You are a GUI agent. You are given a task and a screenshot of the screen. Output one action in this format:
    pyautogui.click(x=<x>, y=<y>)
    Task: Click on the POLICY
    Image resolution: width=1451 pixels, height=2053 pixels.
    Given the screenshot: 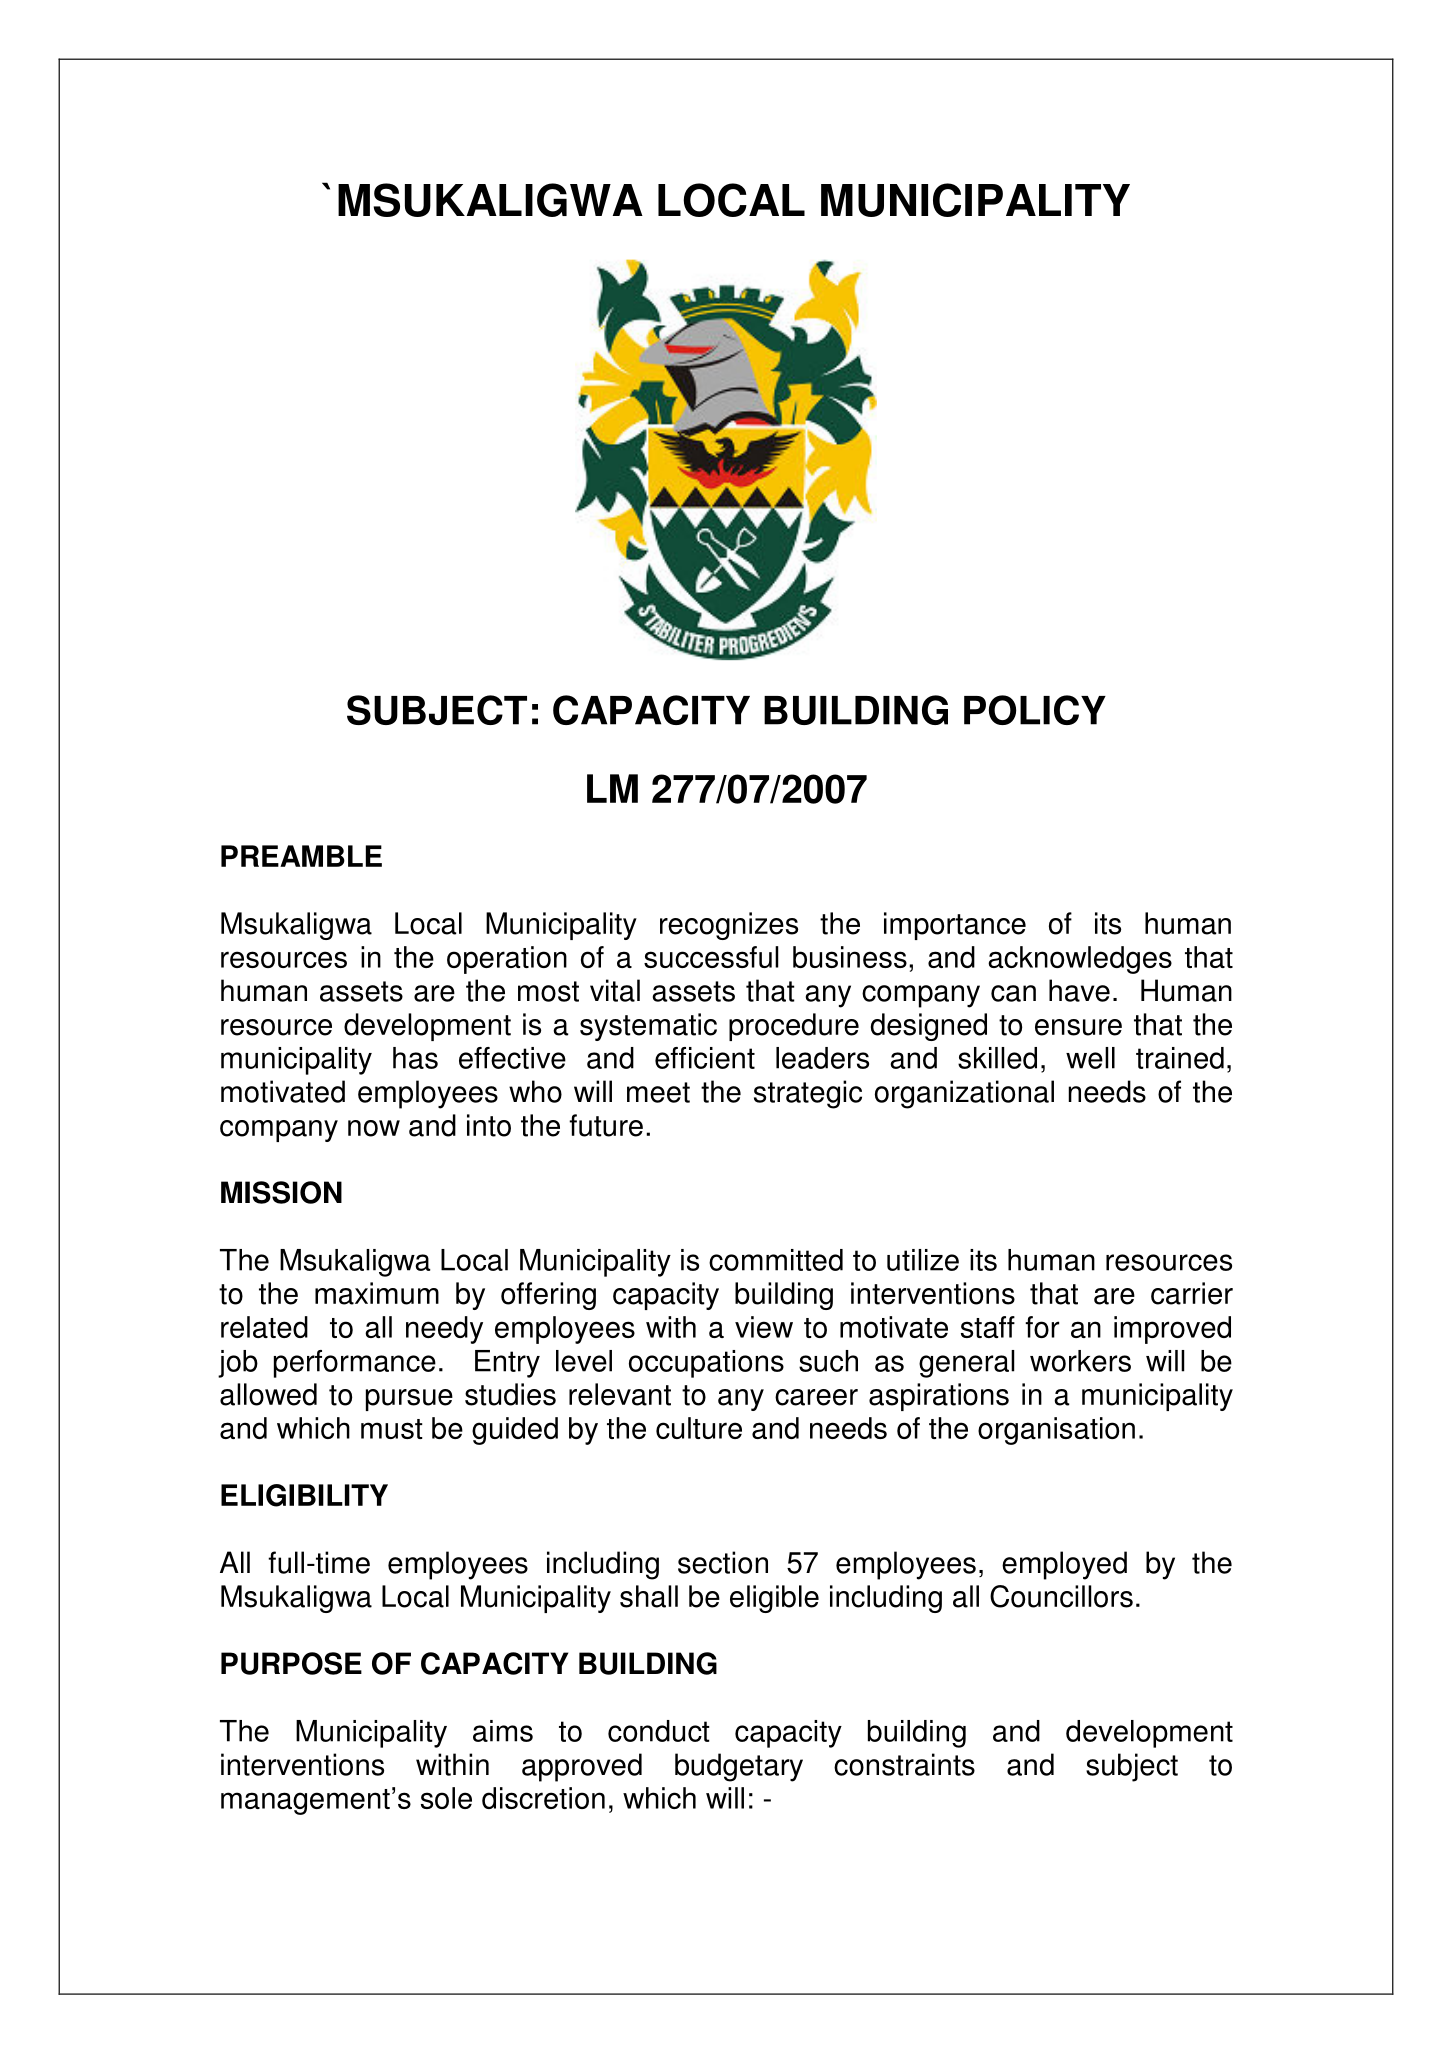 What is the action you would take?
    pyautogui.click(x=1035, y=710)
